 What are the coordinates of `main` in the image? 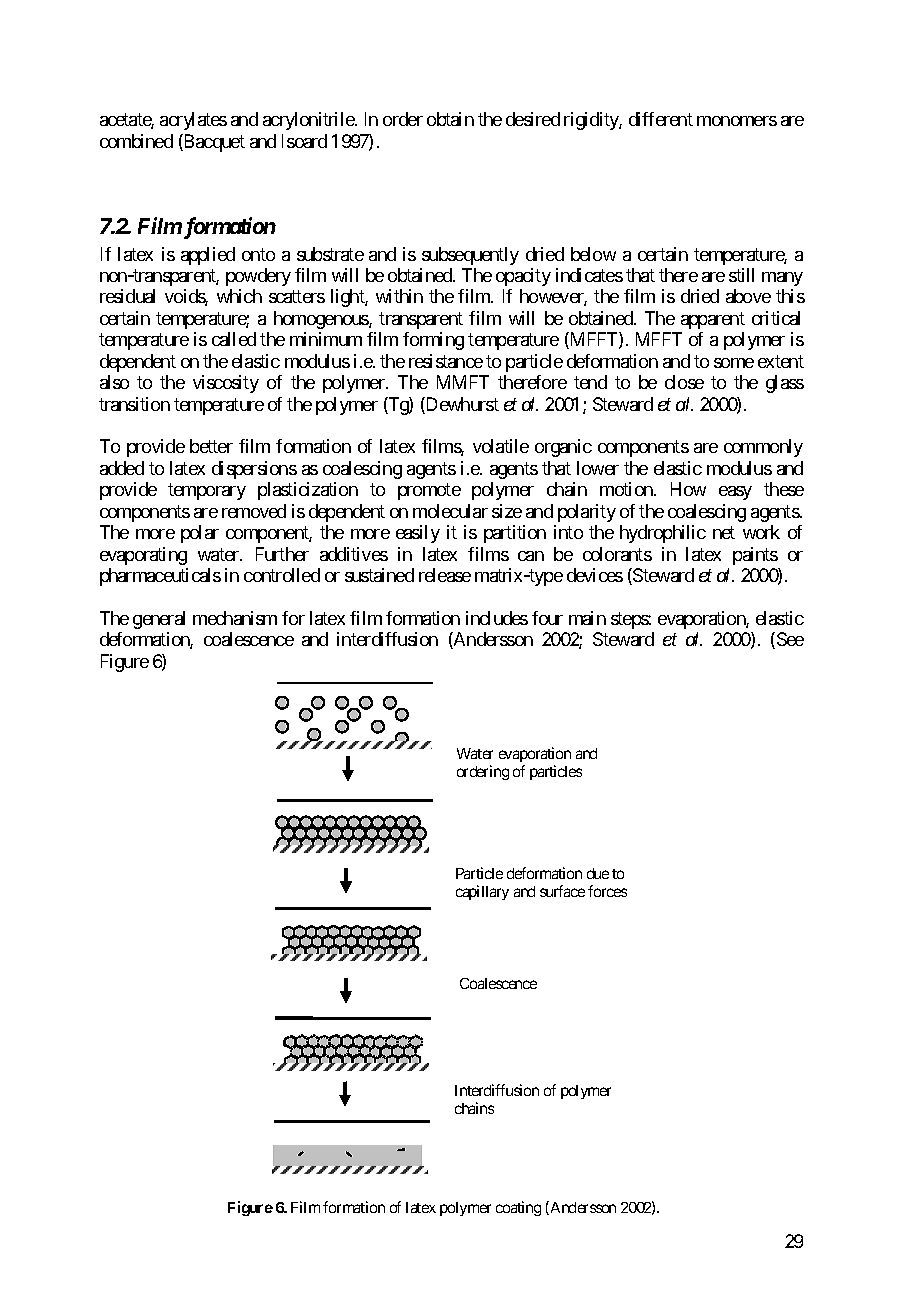 It's located at (587, 618).
